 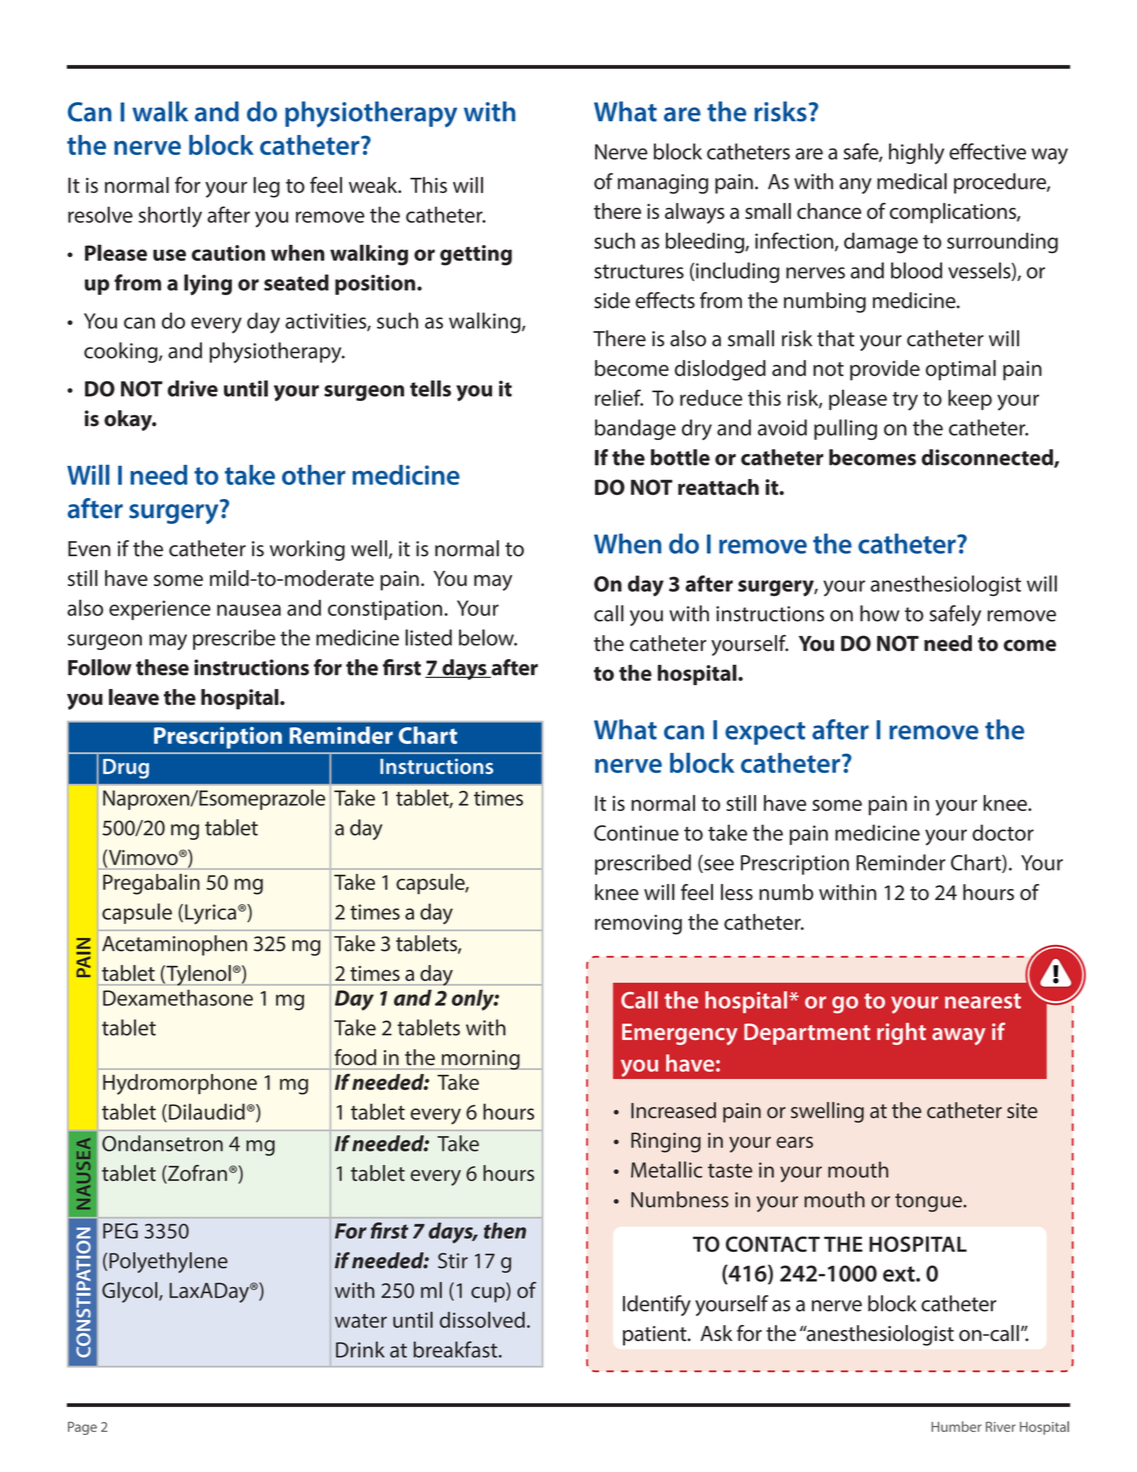 I want to click on Dilaudid, so click(x=207, y=1111).
